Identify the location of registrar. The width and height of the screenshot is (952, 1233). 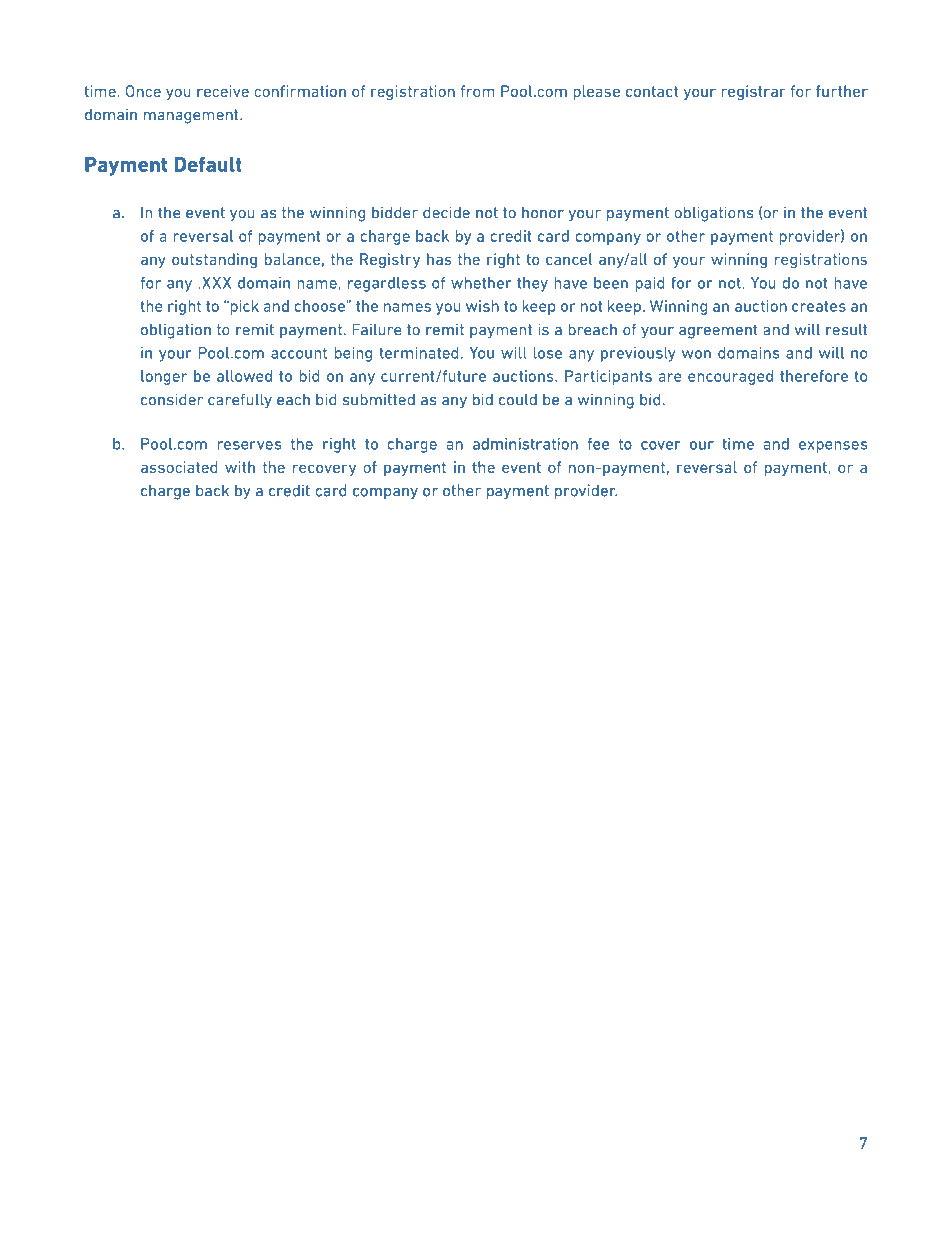
(753, 92).
